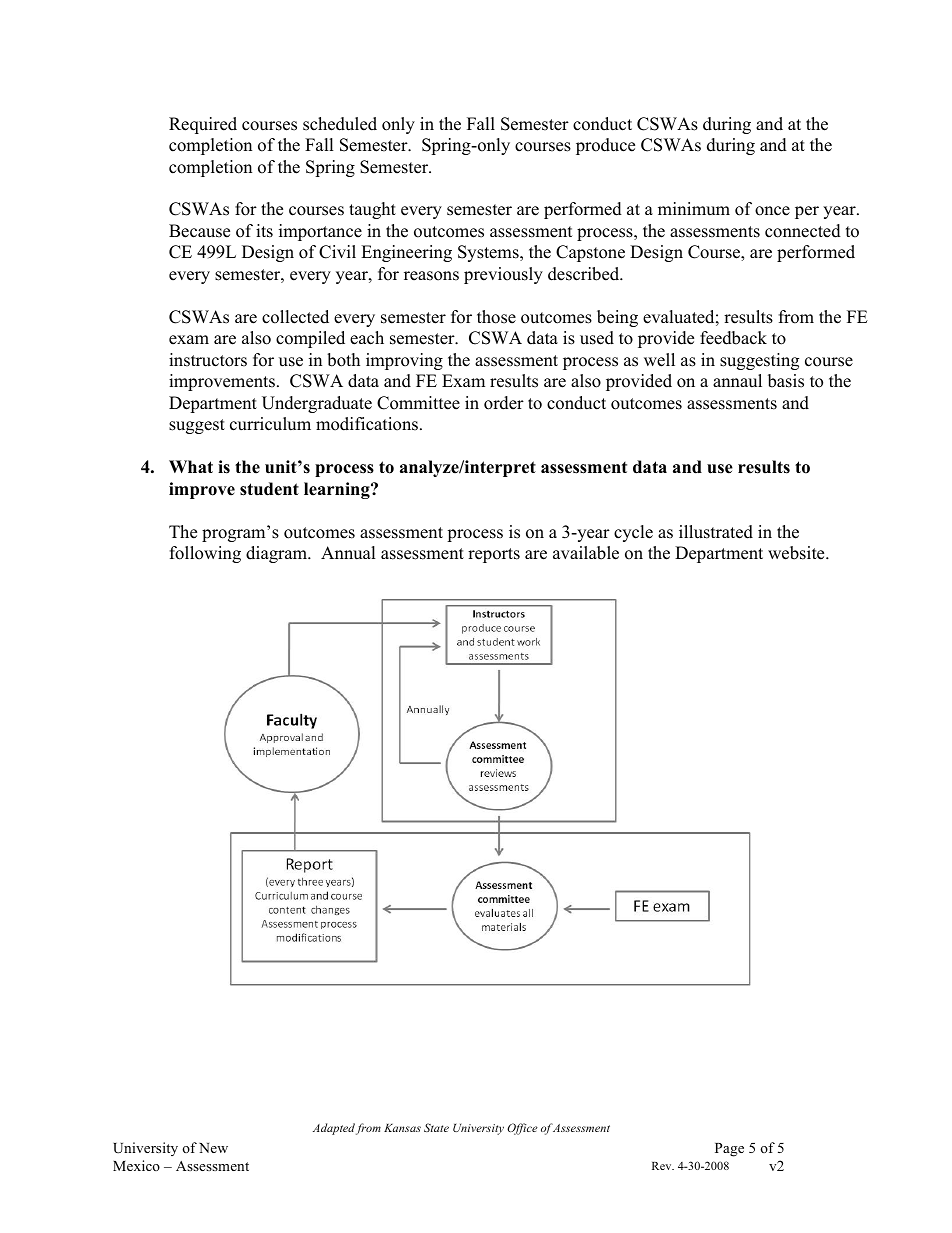 This document has height=1233, width=952. I want to click on minimum, so click(694, 209).
